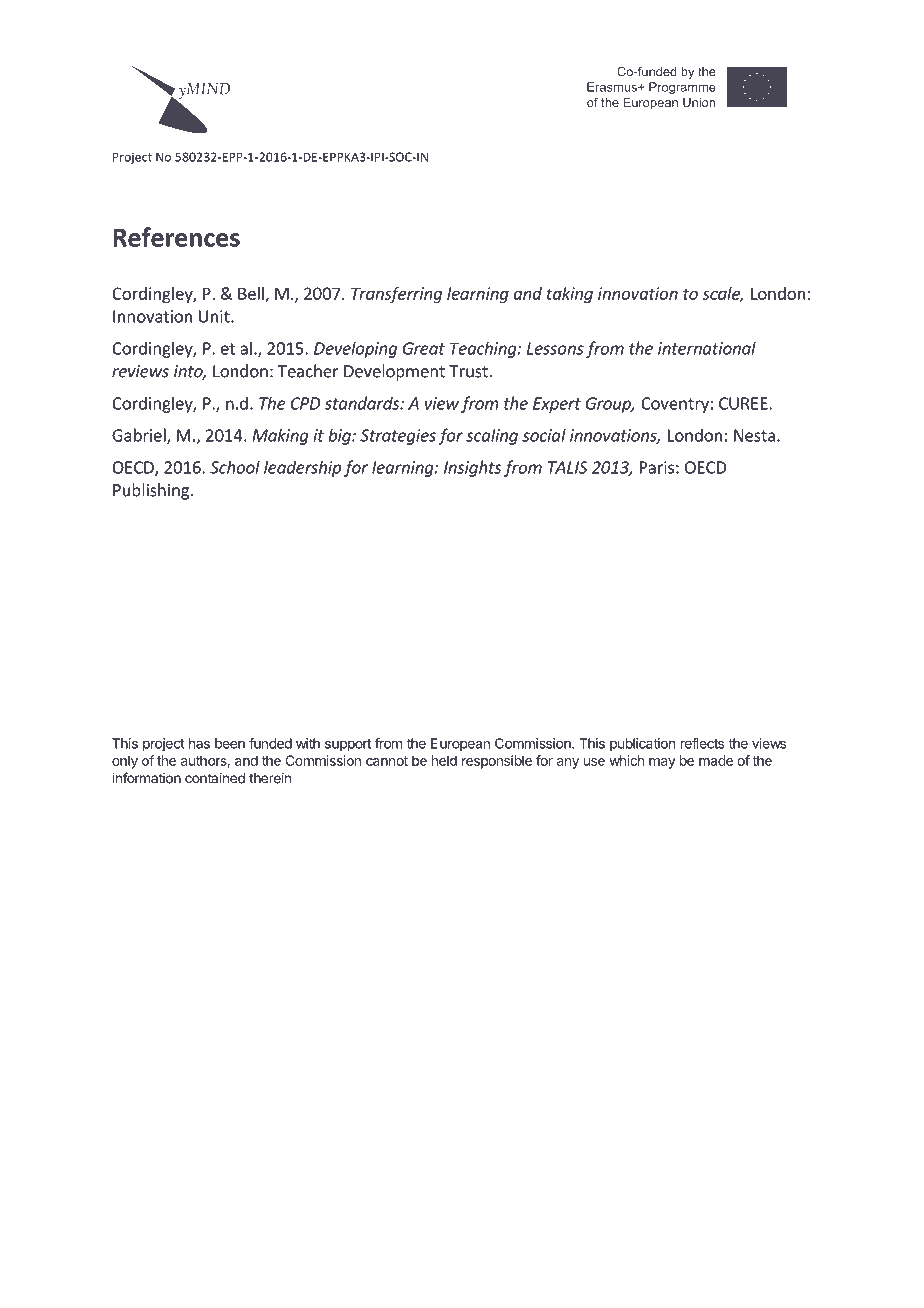 The height and width of the screenshot is (1308, 924). I want to click on Transferring, so click(396, 295).
